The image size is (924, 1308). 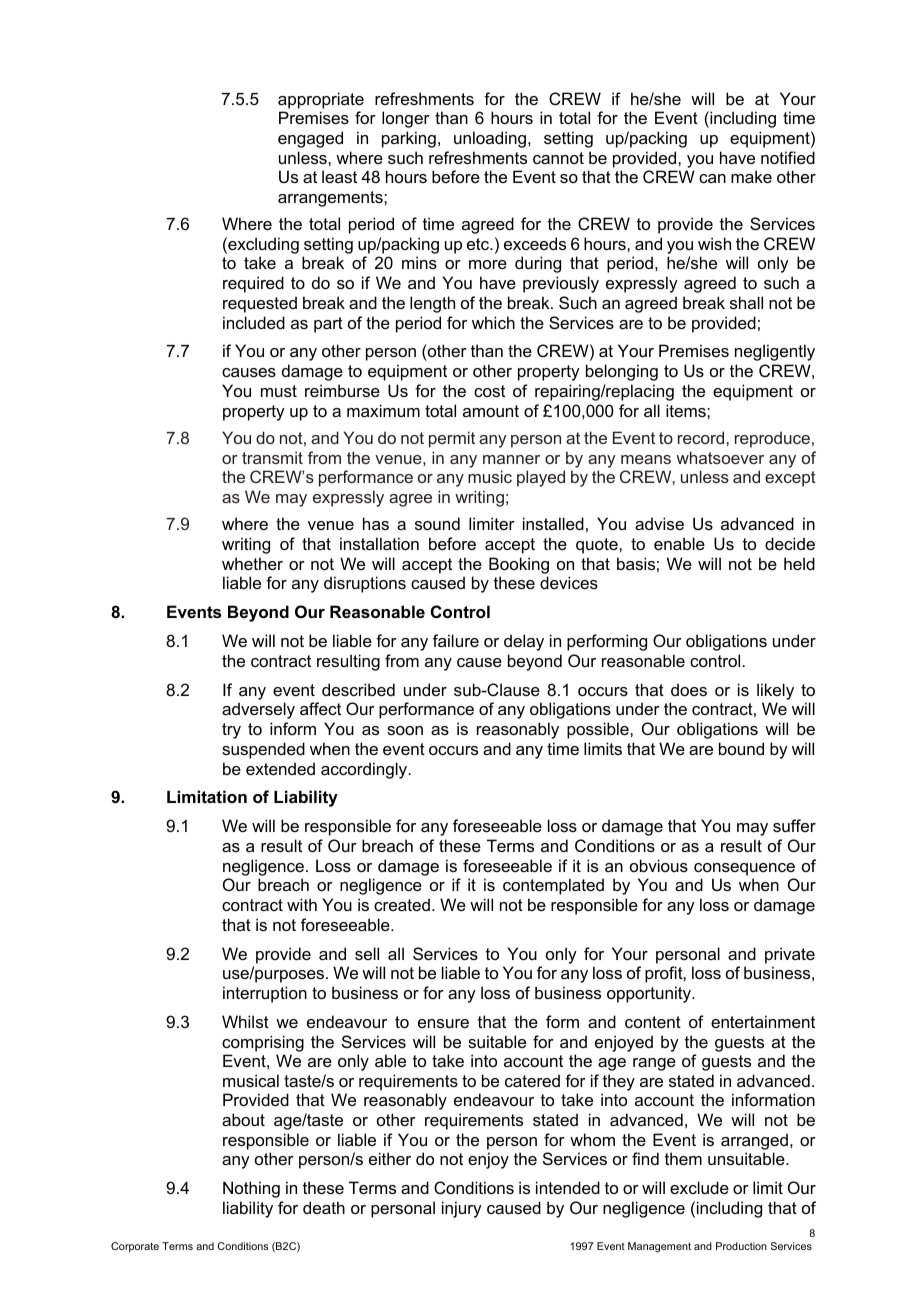 What do you see at coordinates (251, 1189) in the page?
I see `Nothing` at bounding box center [251, 1189].
